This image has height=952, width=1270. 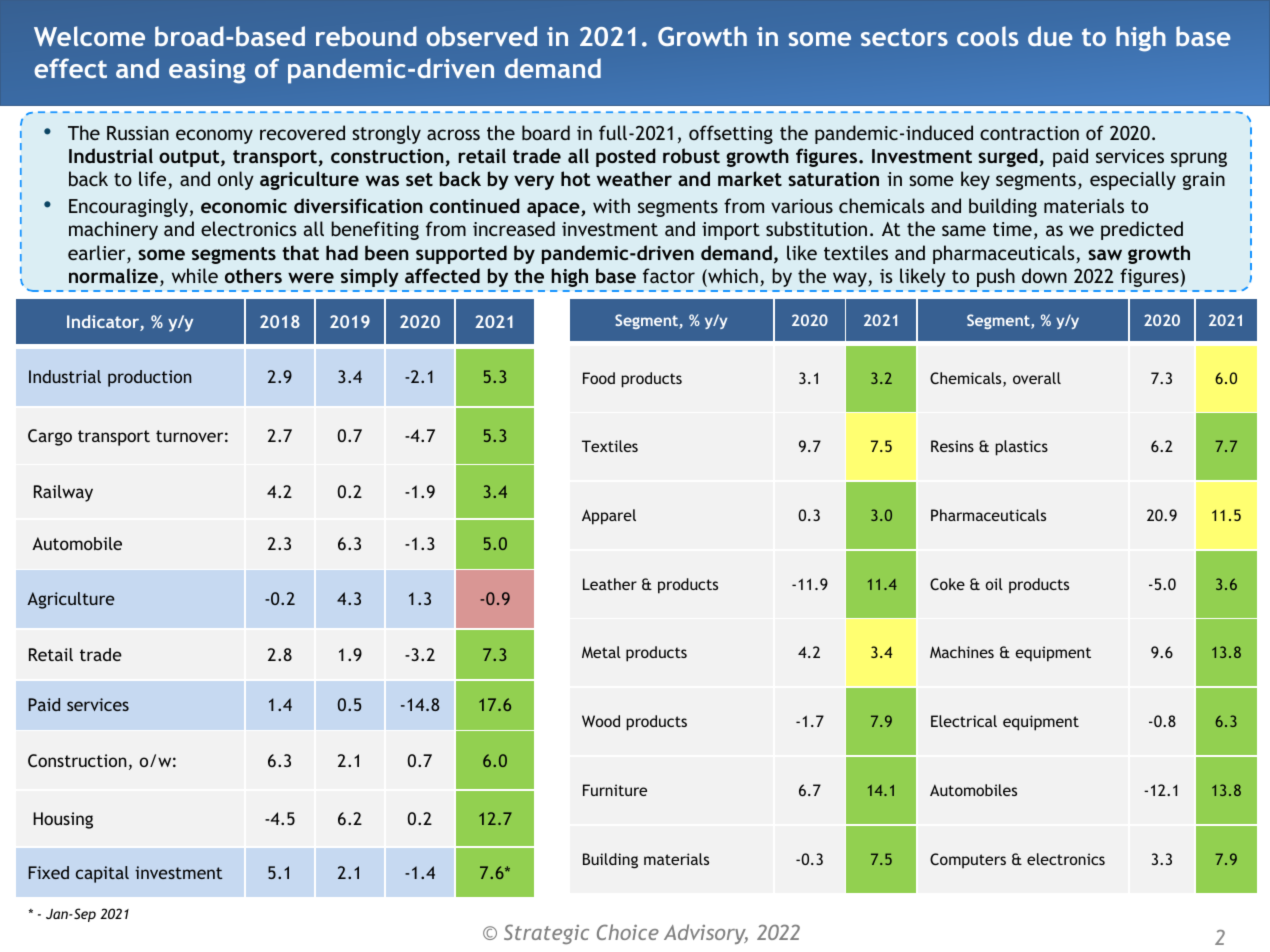 I want to click on production, so click(x=149, y=378).
